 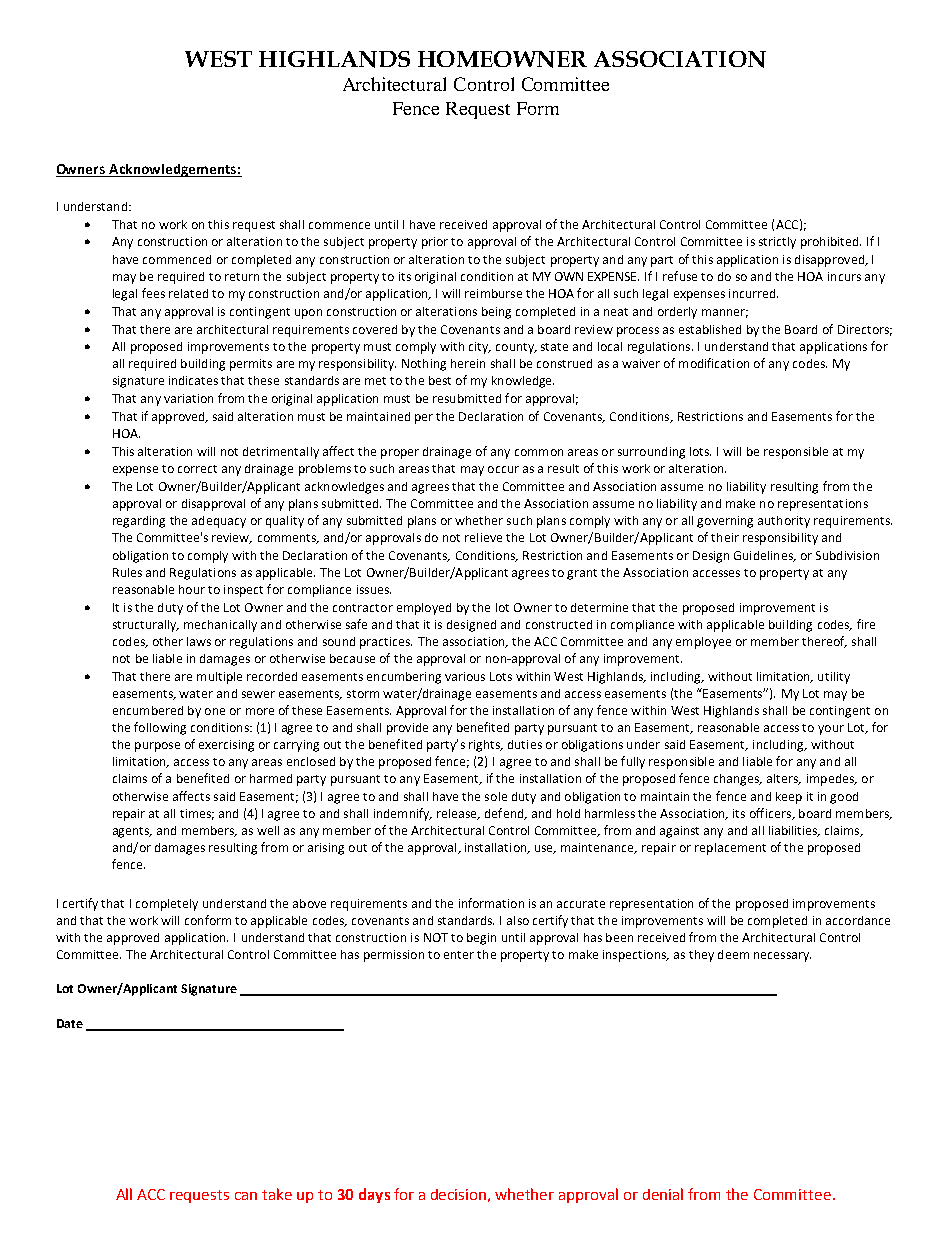 I want to click on take, so click(x=277, y=1194).
